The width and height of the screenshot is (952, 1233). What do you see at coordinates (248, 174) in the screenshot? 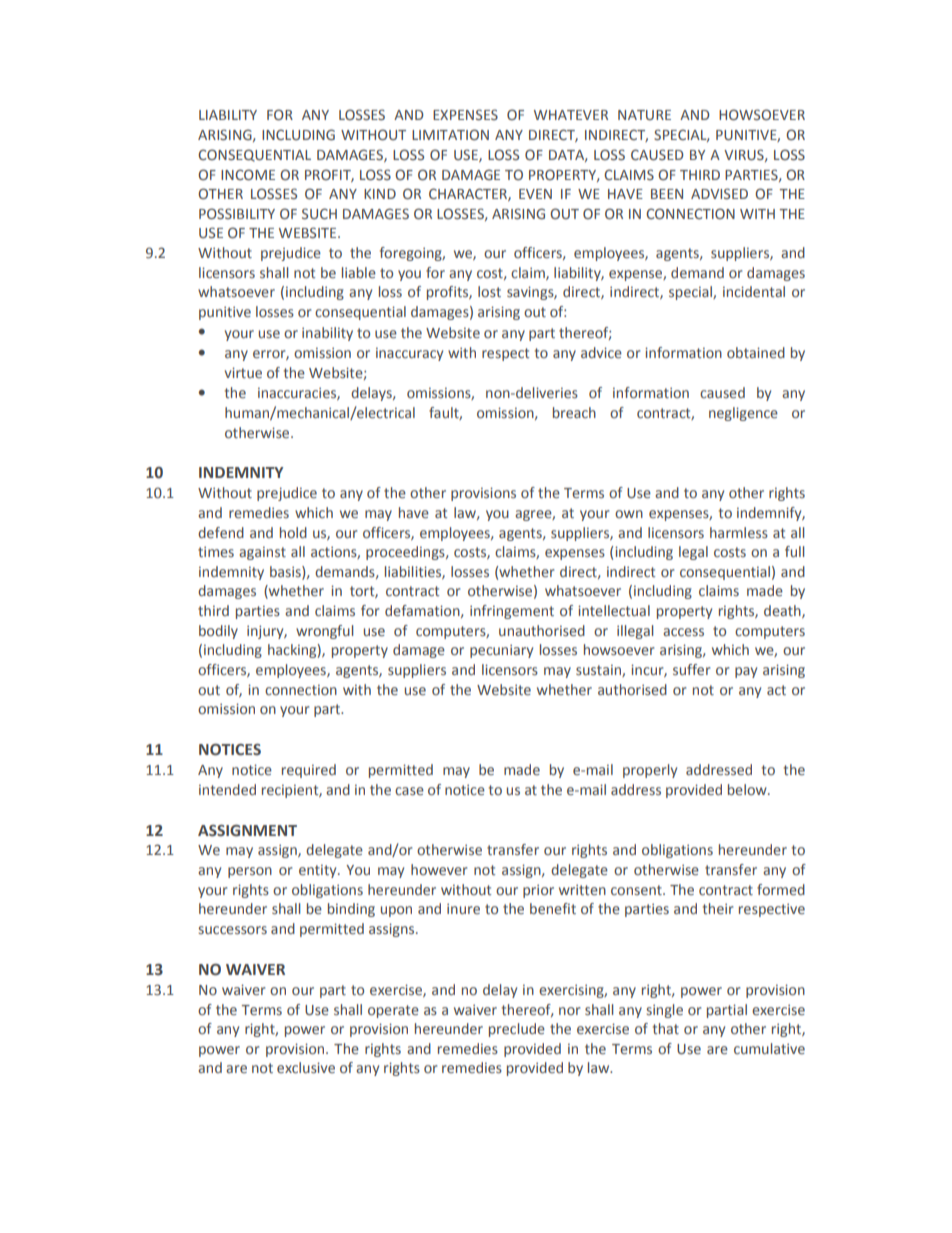
I see `INCOME` at bounding box center [248, 174].
